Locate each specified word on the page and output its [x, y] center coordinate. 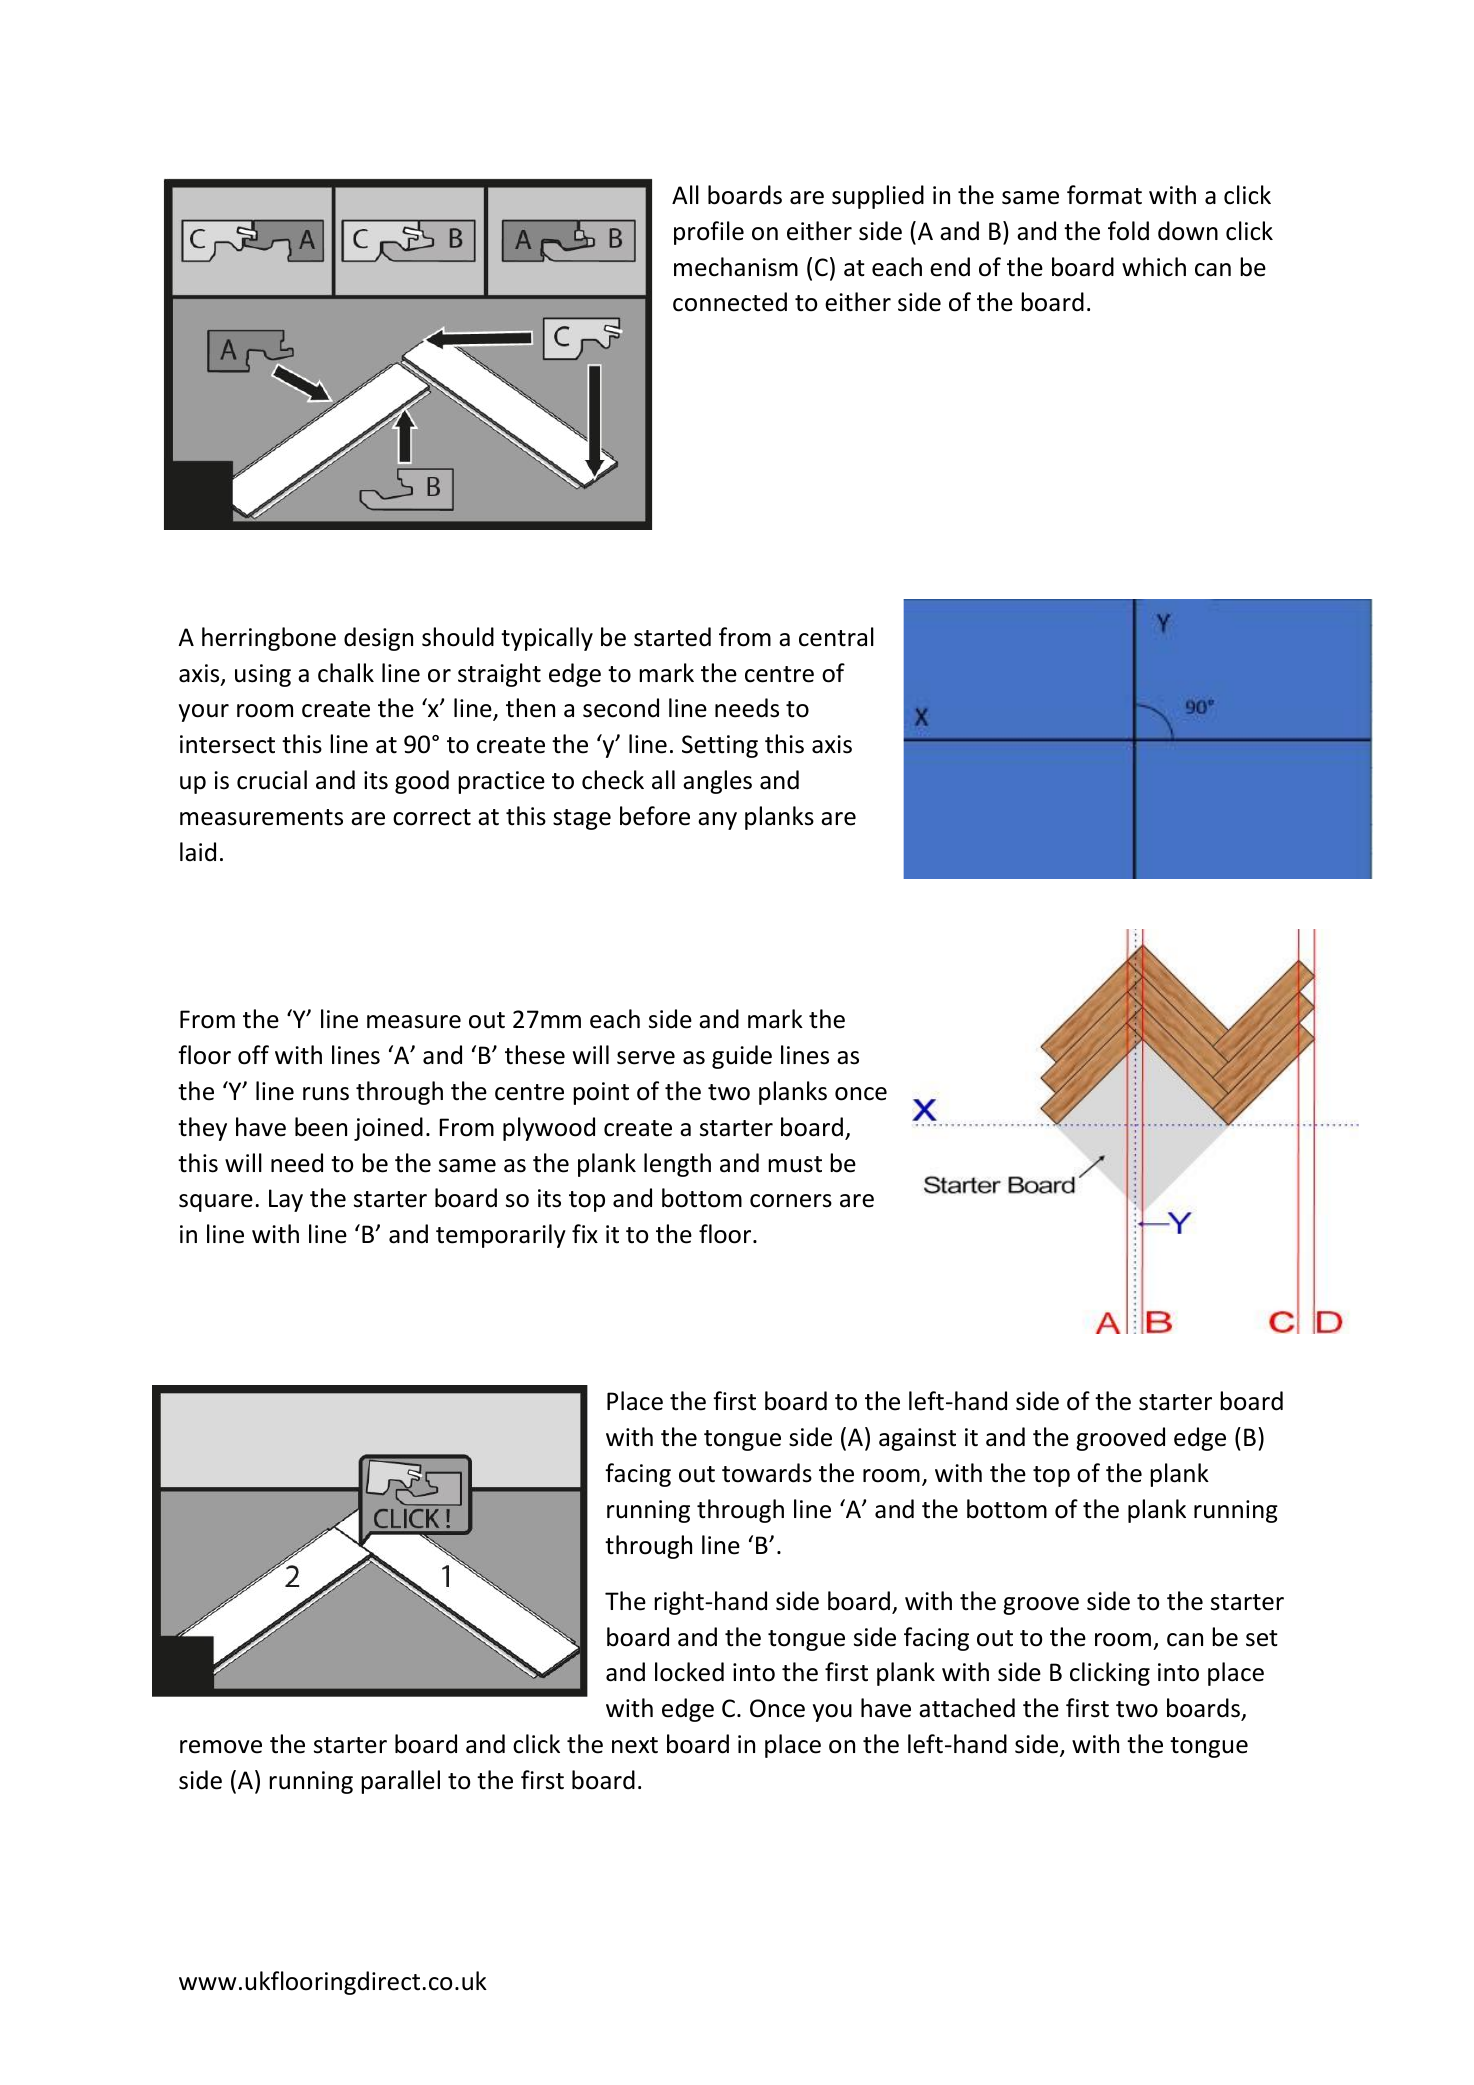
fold [1128, 231]
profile [709, 233]
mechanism [736, 267]
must [795, 1164]
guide [742, 1057]
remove [221, 1747]
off [253, 1055]
